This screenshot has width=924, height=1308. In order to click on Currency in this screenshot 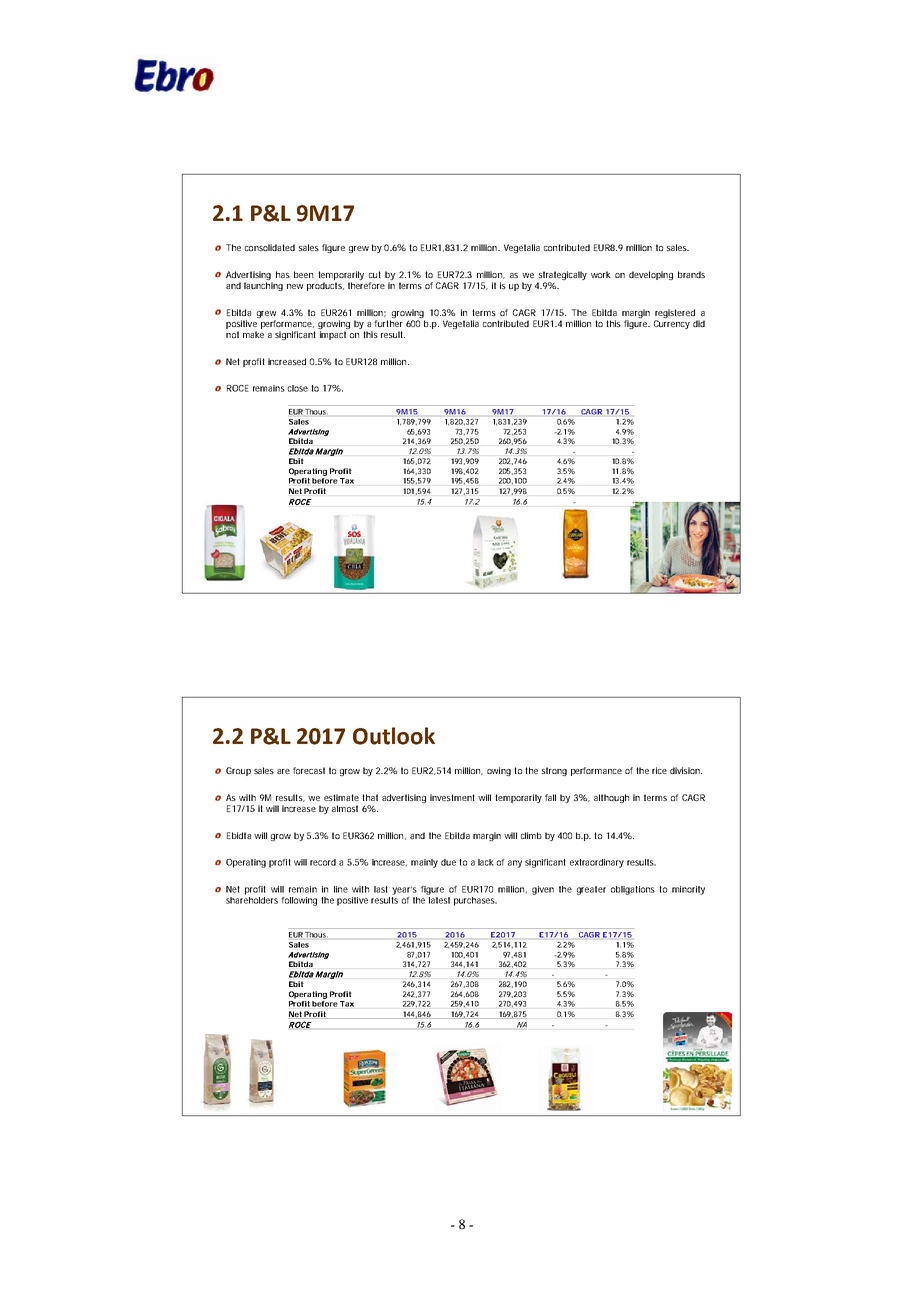, I will do `click(672, 324)`.
